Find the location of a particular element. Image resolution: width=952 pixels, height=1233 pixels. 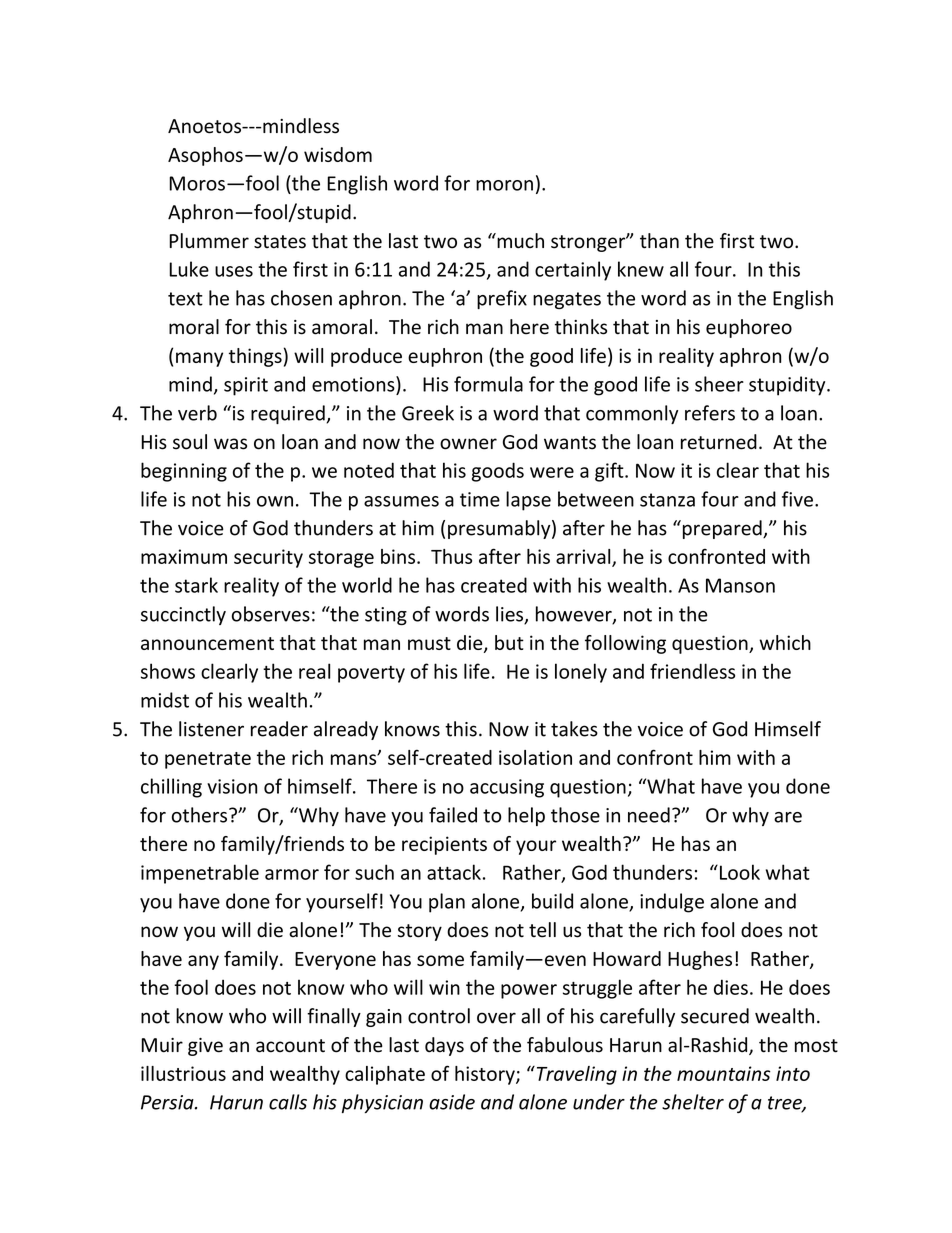

than is located at coordinates (659, 241).
